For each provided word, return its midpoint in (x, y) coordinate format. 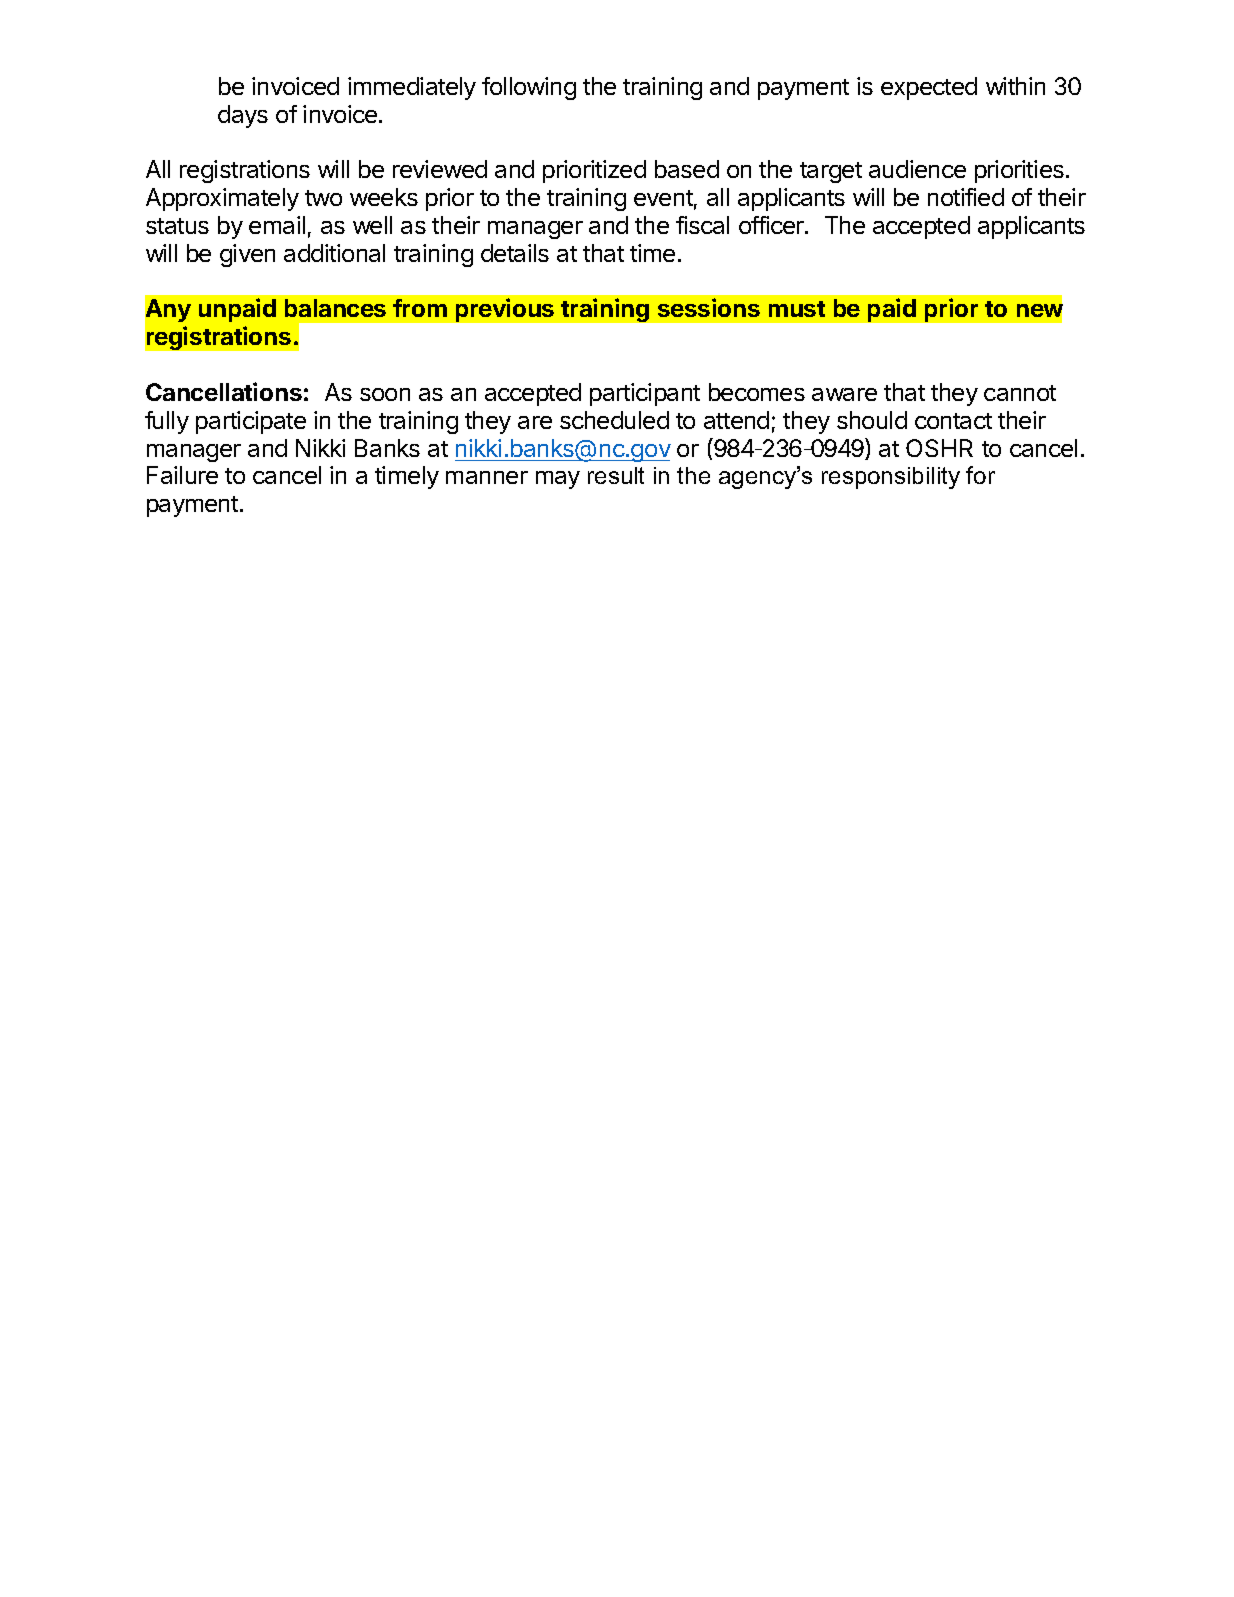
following (529, 88)
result (616, 475)
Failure (182, 475)
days (243, 116)
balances (335, 308)
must (797, 309)
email (277, 225)
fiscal (702, 225)
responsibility (891, 478)
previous (505, 310)
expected (929, 88)
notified (966, 197)
